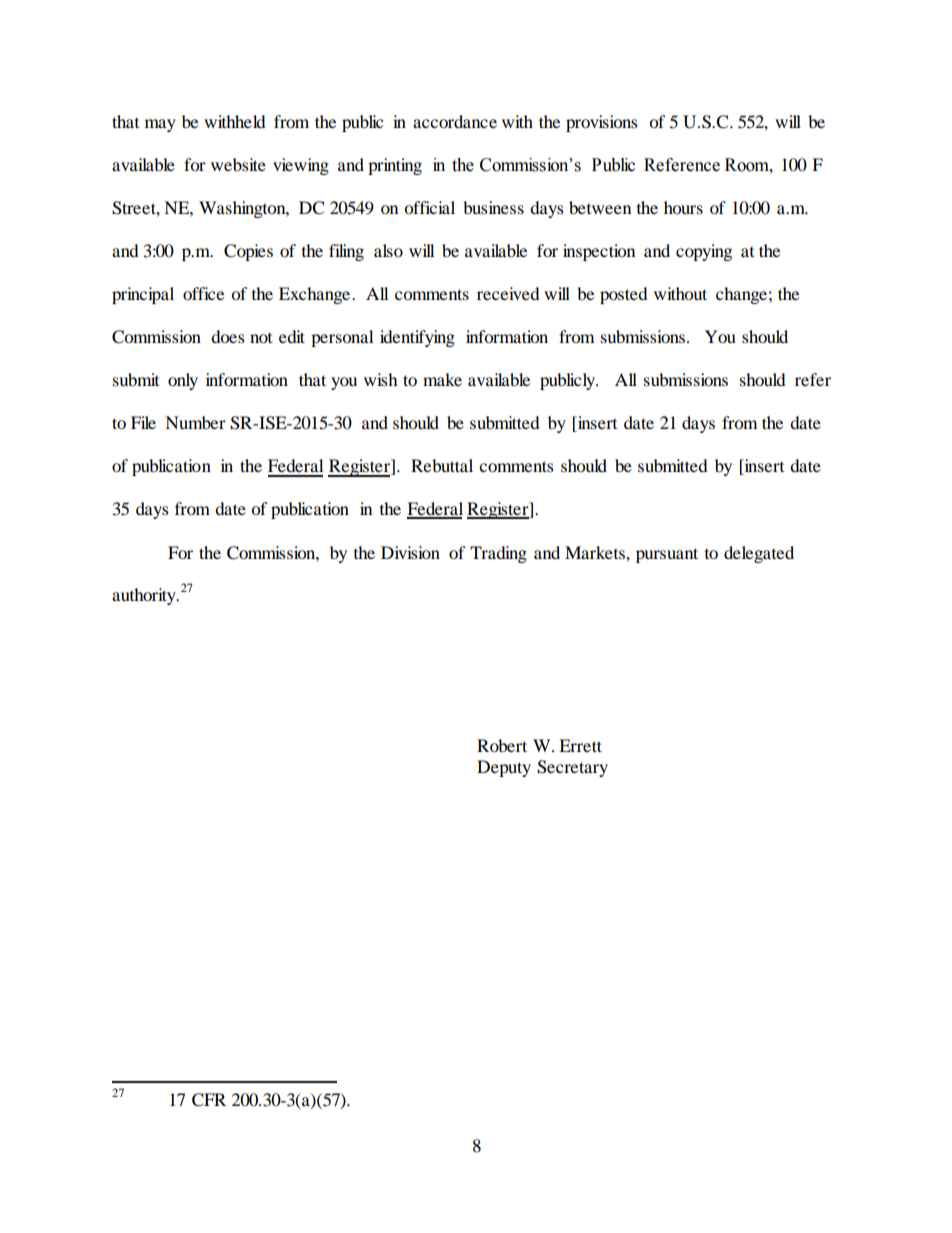  Describe the element at coordinates (572, 768) in the screenshot. I see `Secretary` at that location.
